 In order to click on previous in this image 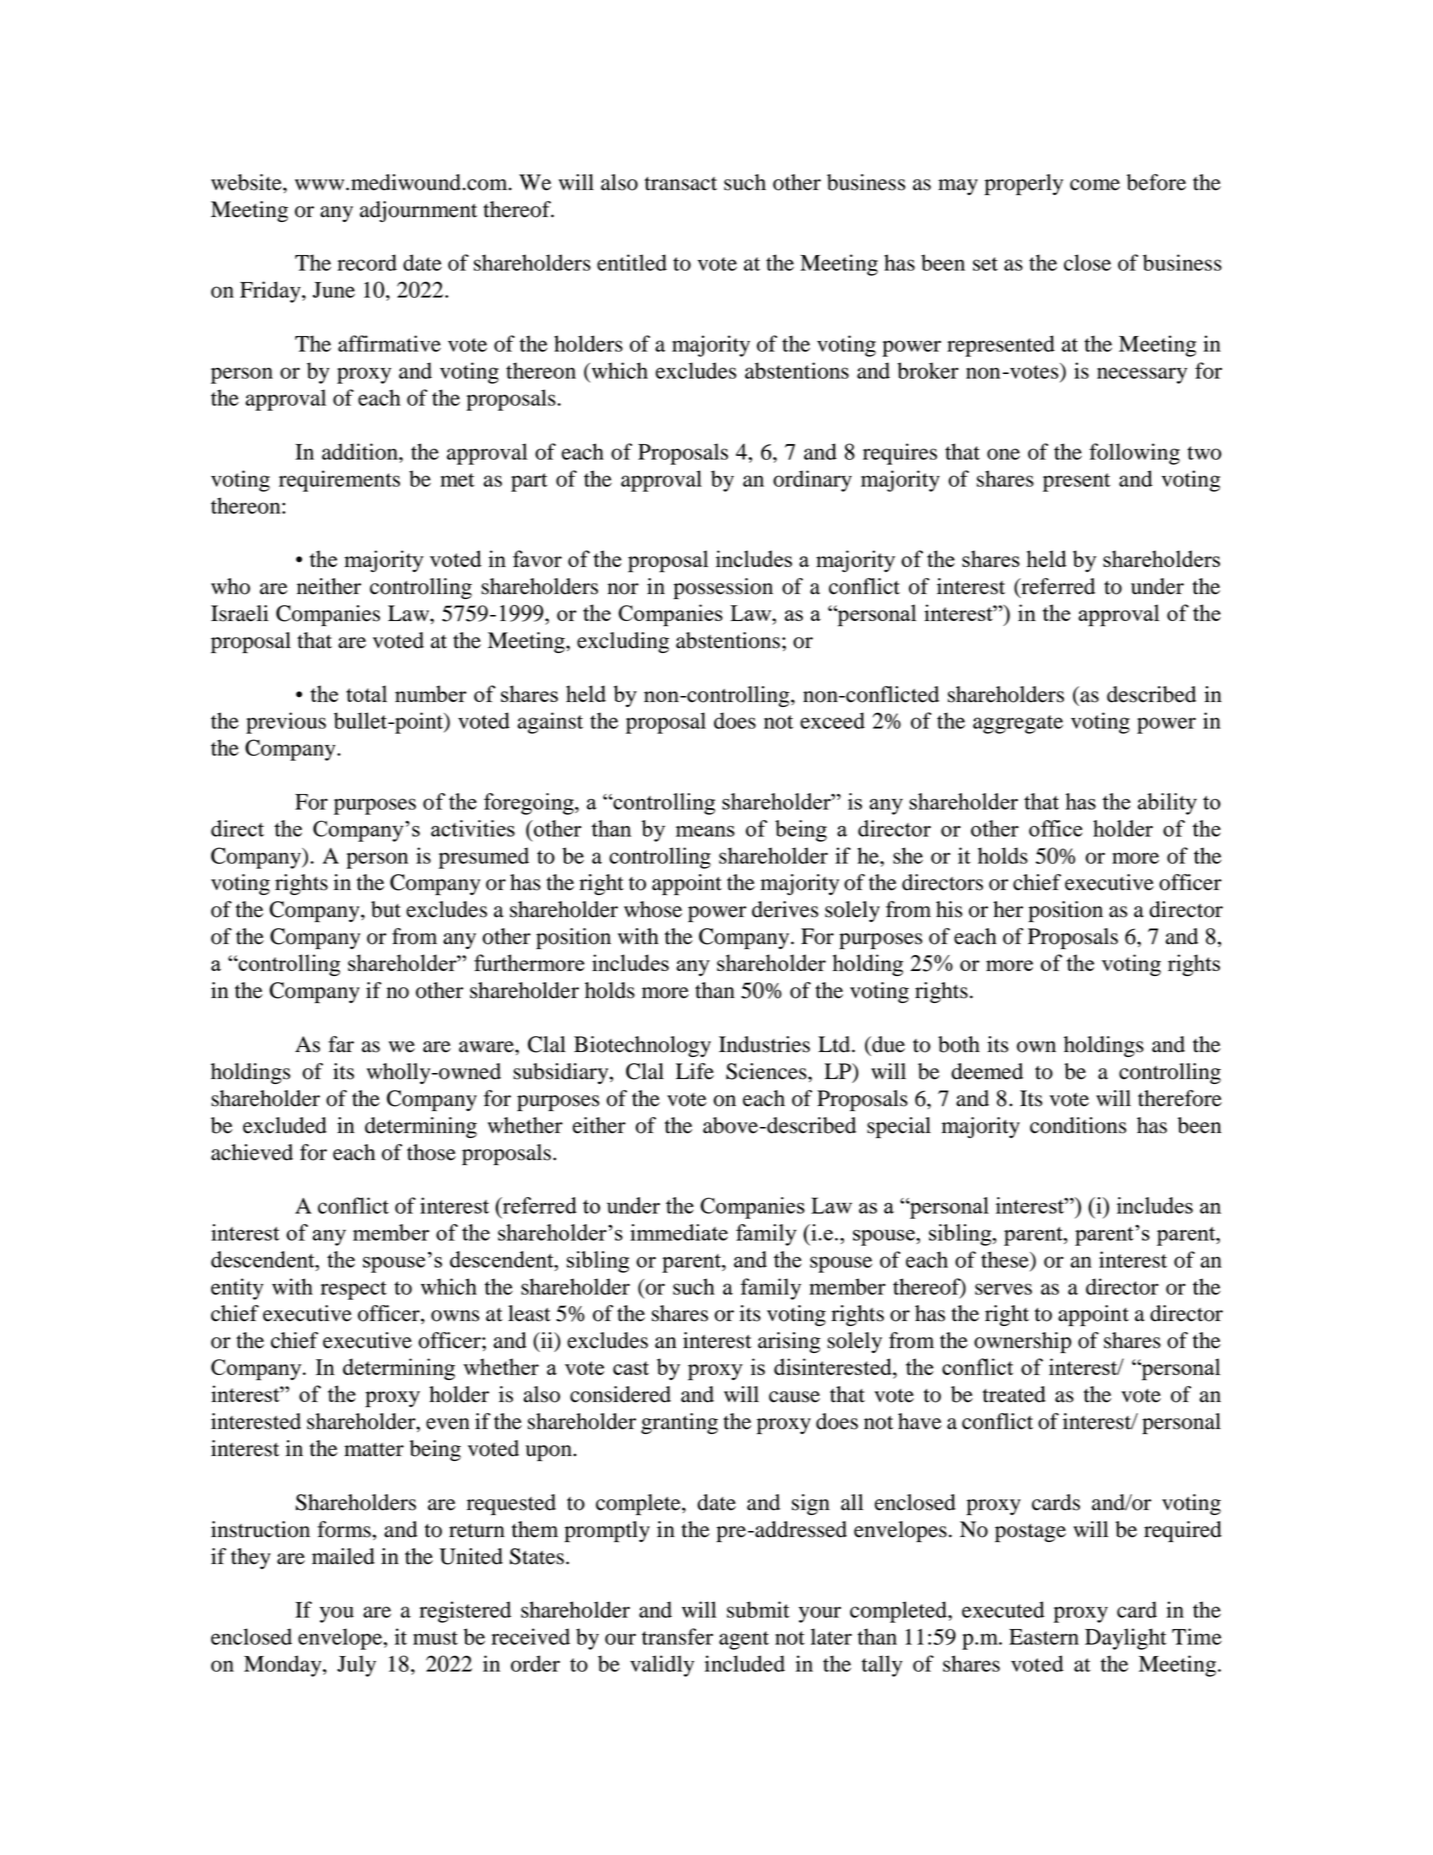, I will do `click(286, 723)`.
